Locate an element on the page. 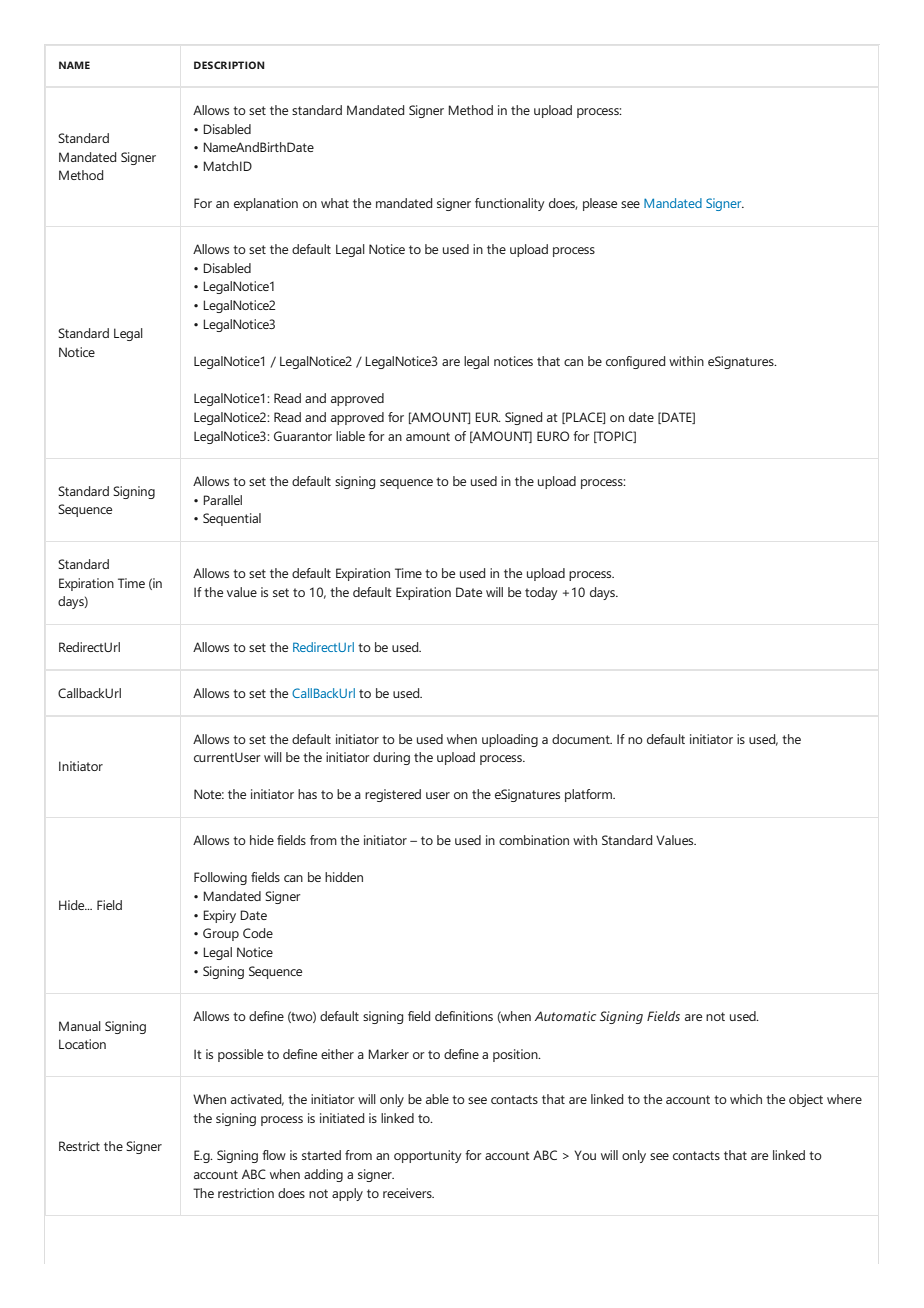 The image size is (924, 1308). Values is located at coordinates (676, 840).
